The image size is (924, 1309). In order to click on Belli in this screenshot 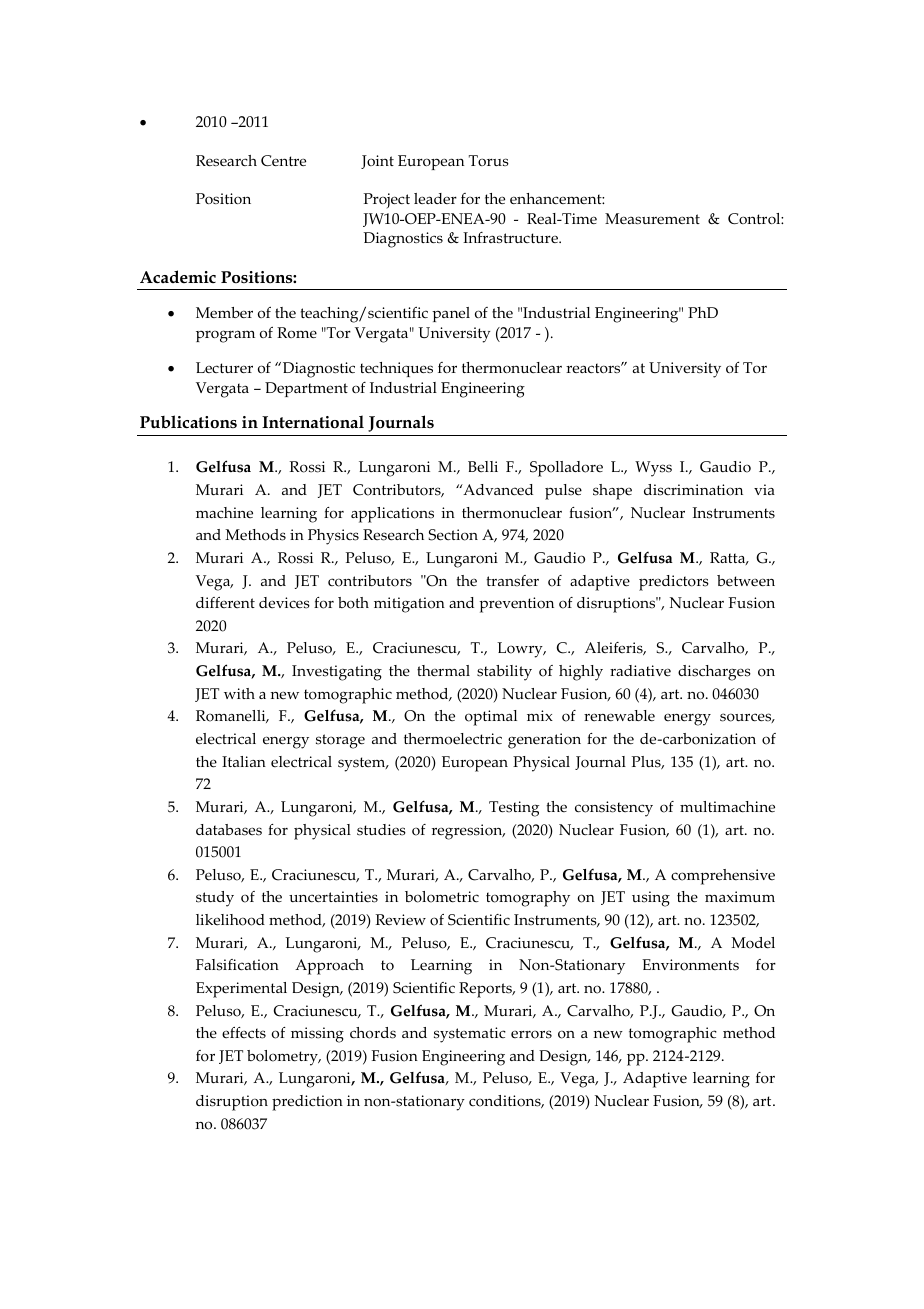, I will do `click(483, 467)`.
